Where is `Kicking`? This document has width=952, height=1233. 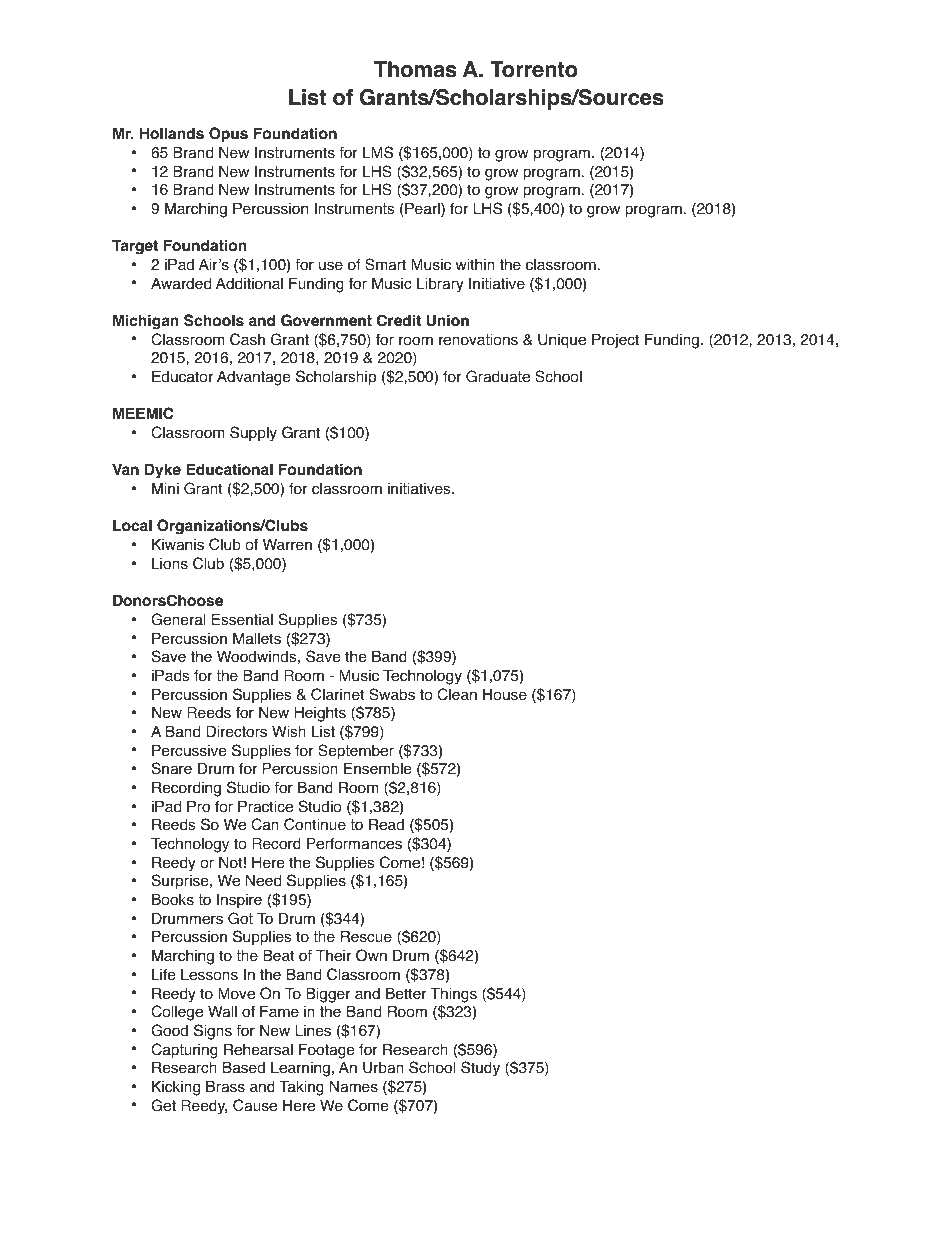
Kicking is located at coordinates (176, 1088).
